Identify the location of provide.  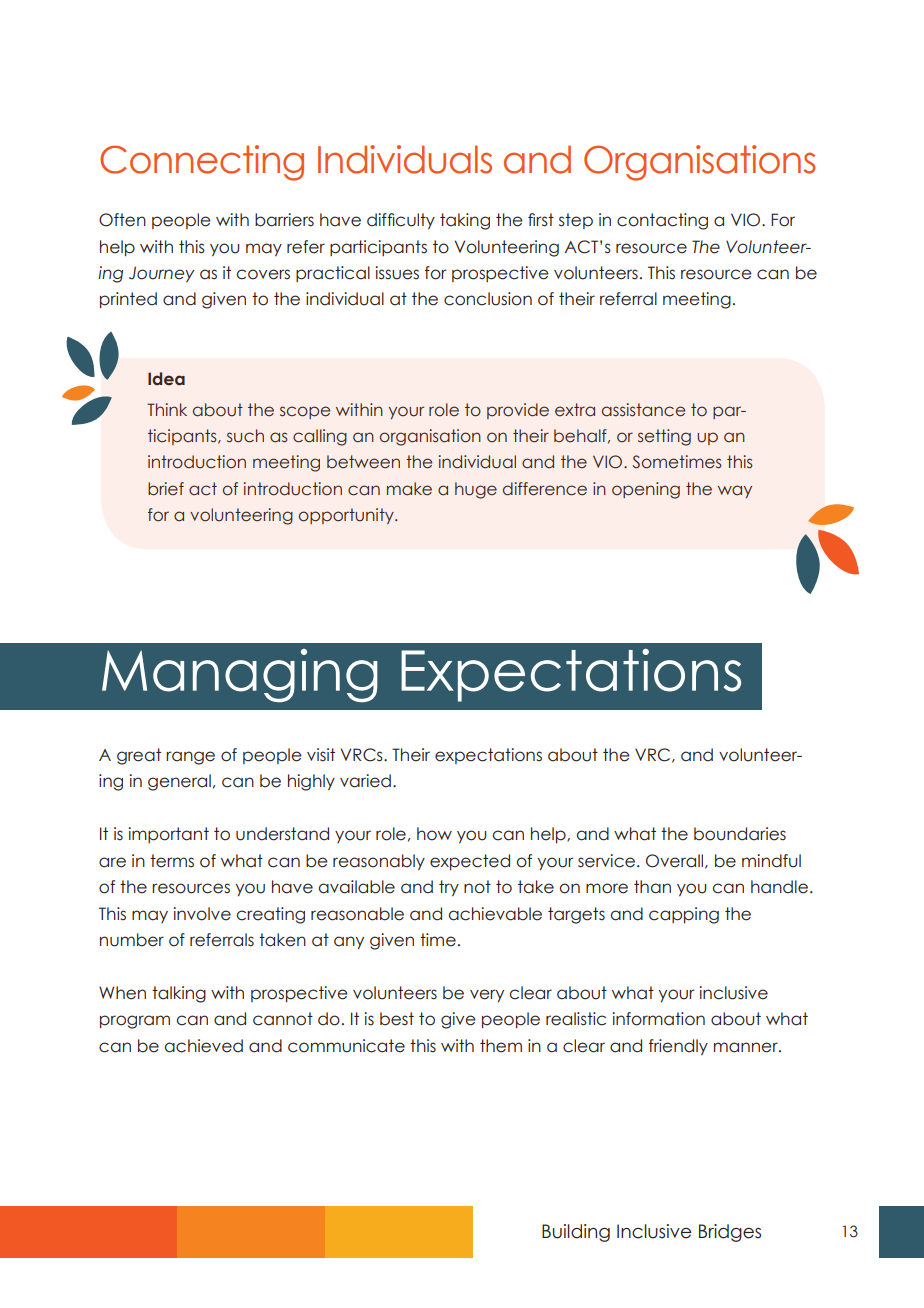
(518, 411).
